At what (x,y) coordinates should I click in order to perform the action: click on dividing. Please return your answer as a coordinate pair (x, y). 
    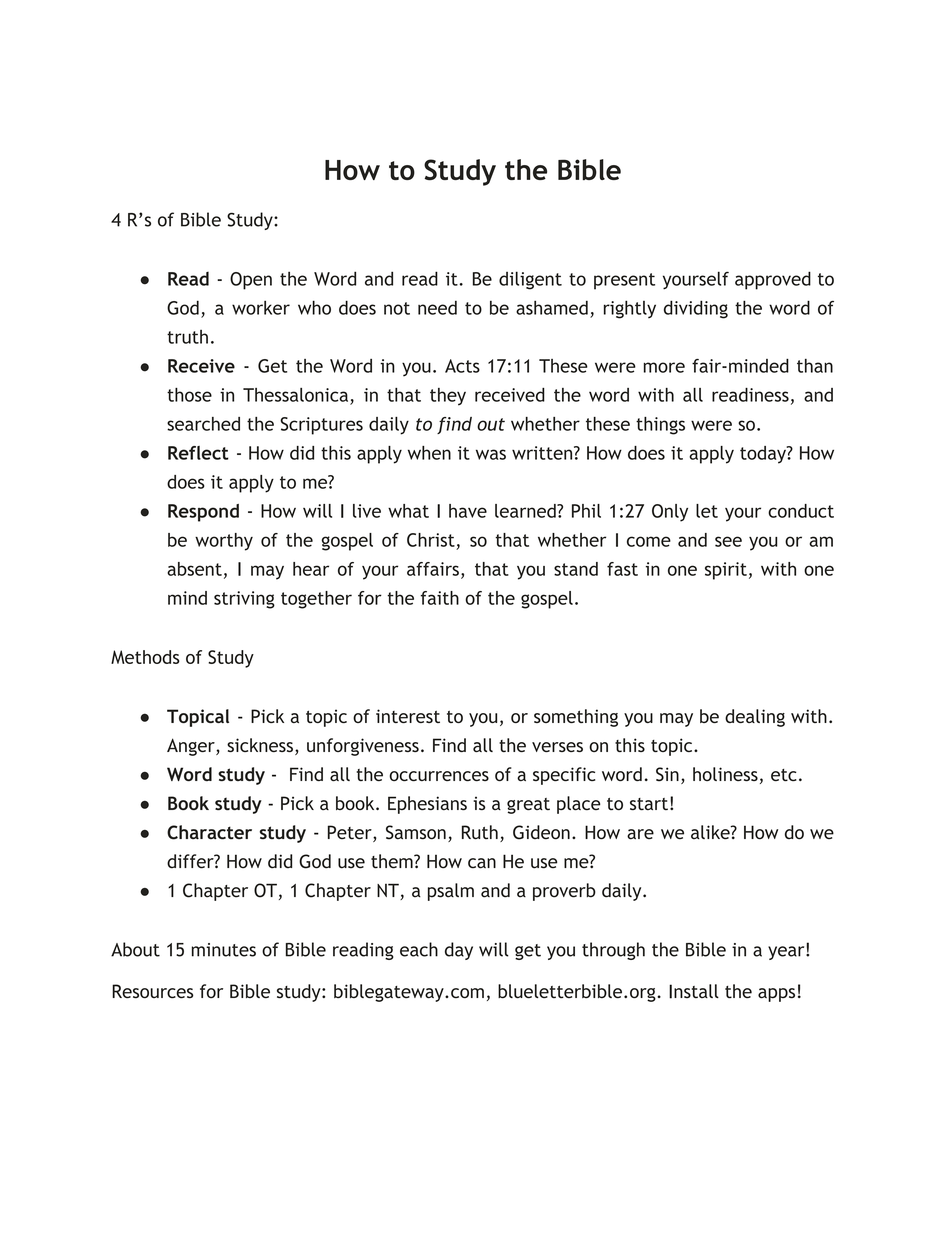
    Looking at the image, I should click on (696, 309).
